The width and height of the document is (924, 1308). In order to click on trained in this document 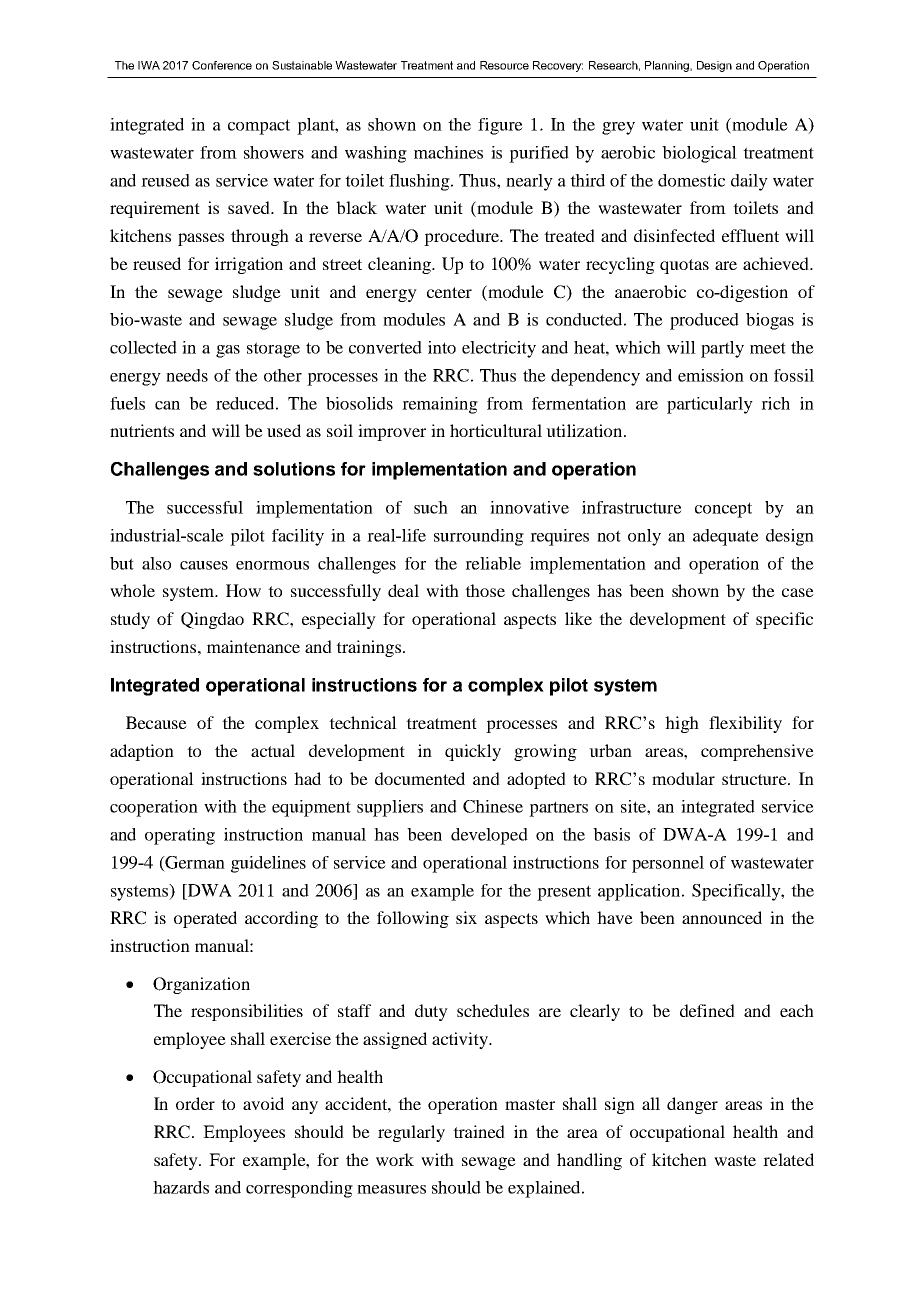, I will do `click(479, 1131)`.
